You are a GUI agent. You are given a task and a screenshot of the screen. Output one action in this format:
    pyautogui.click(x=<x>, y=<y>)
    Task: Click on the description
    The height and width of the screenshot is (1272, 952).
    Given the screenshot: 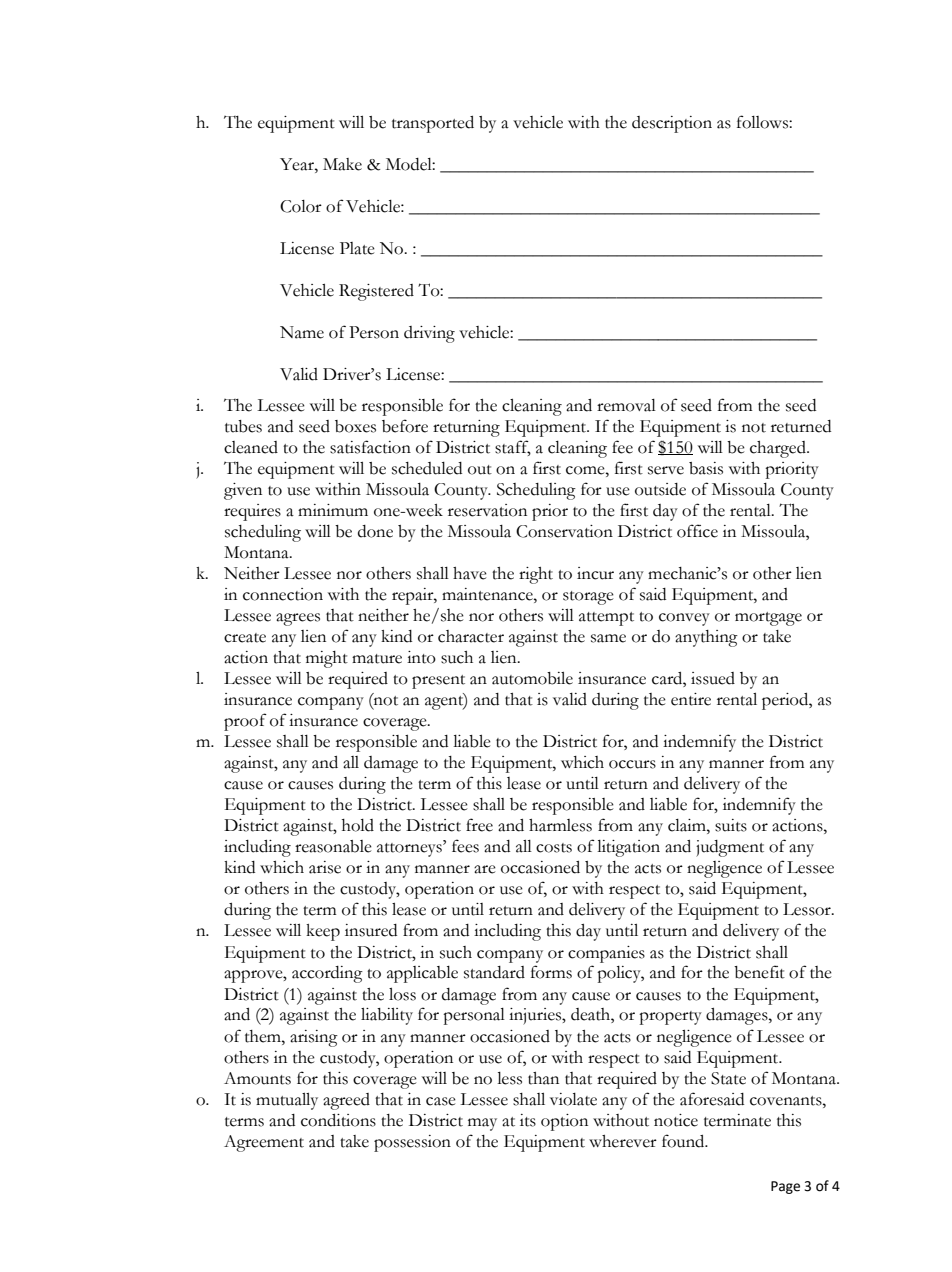 What is the action you would take?
    pyautogui.click(x=672, y=124)
